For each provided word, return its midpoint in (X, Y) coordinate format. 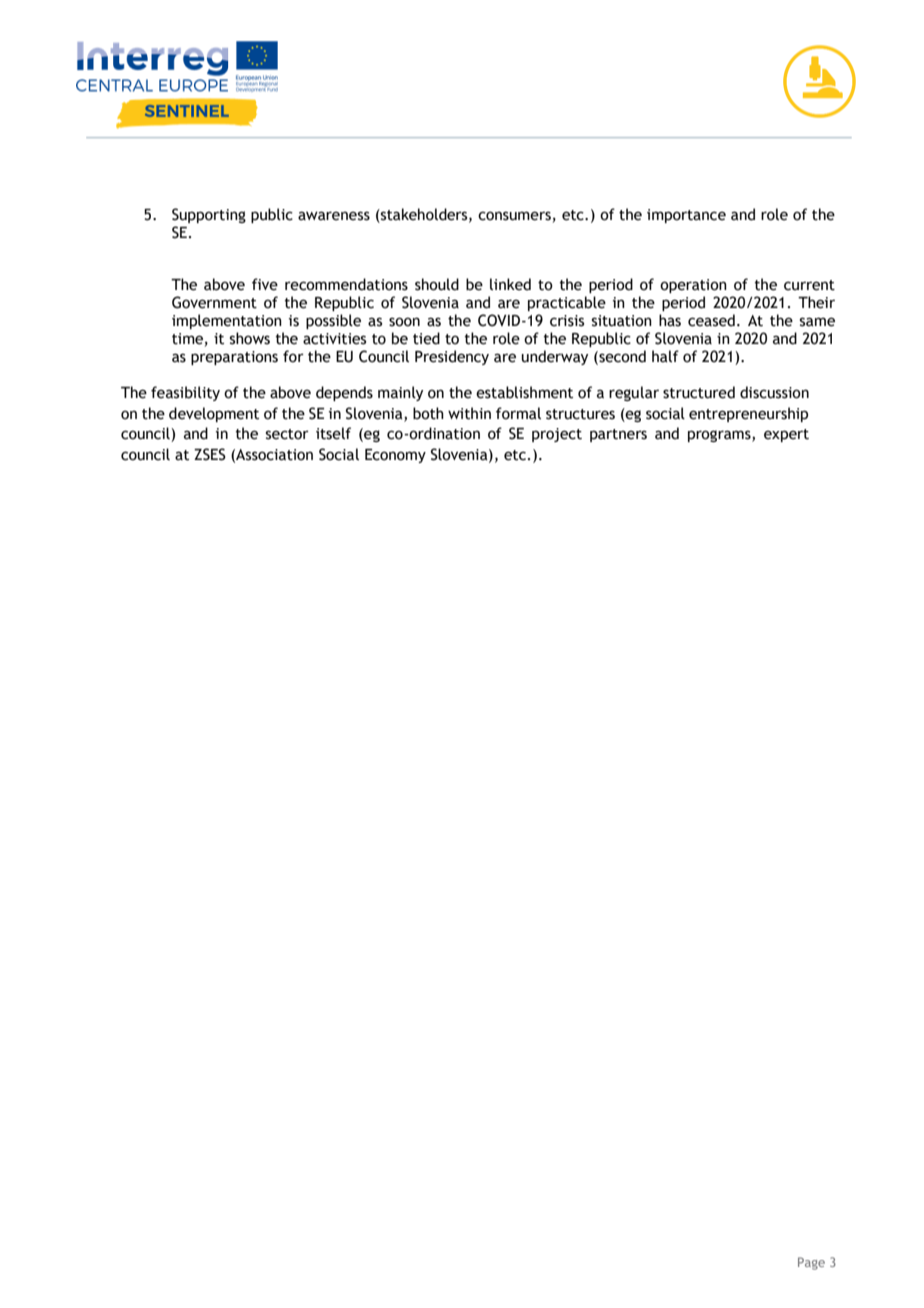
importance (686, 216)
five (265, 284)
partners (618, 435)
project (557, 435)
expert (786, 435)
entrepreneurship (748, 414)
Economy (395, 456)
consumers (514, 216)
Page (811, 1263)
